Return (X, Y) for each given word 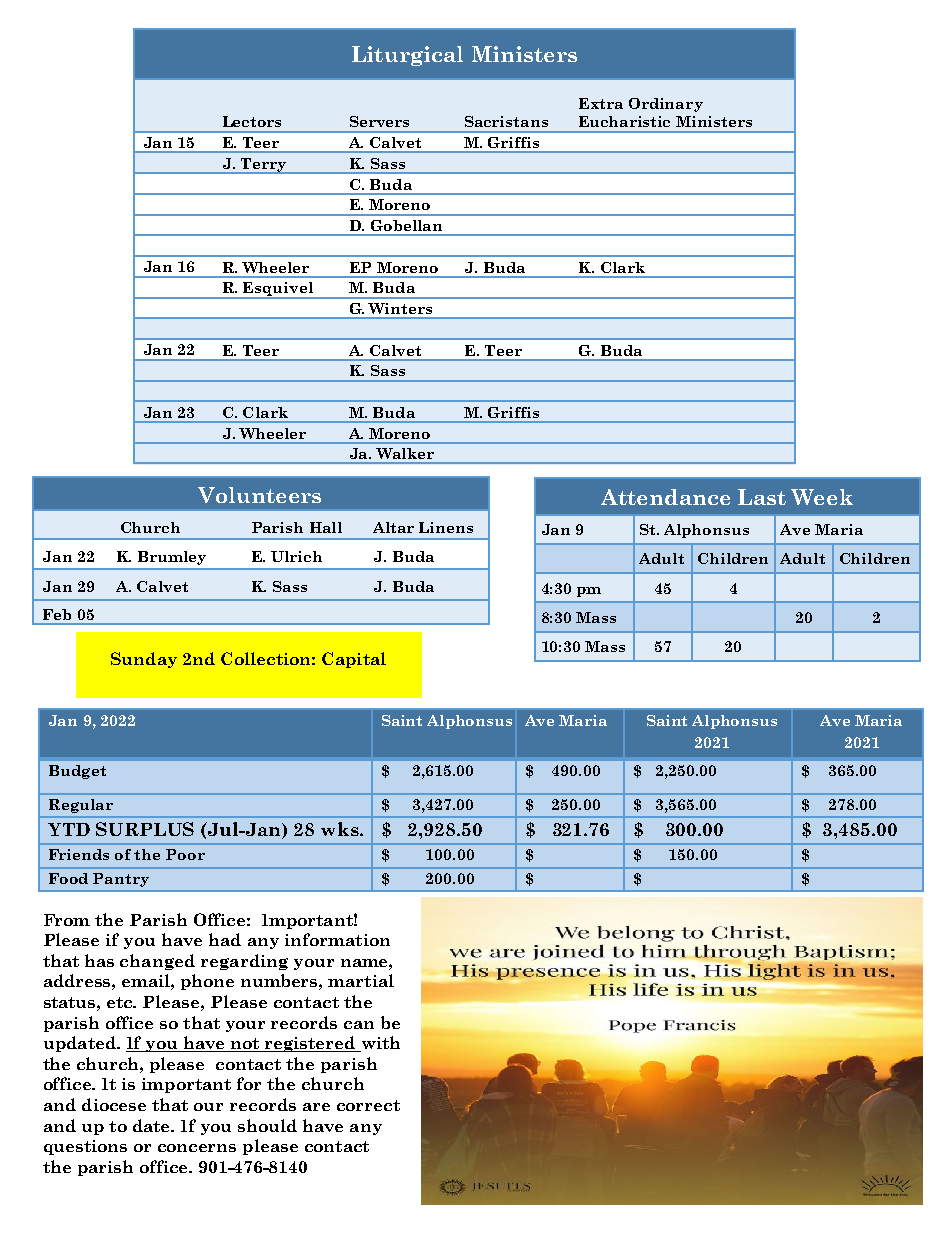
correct (368, 1105)
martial (361, 980)
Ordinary (666, 105)
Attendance (665, 497)
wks (341, 829)
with (379, 1044)
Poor (185, 854)
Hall (326, 527)
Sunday (144, 660)
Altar (393, 527)
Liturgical (407, 56)
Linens (446, 527)
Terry (263, 166)
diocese (114, 1104)
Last (762, 497)
